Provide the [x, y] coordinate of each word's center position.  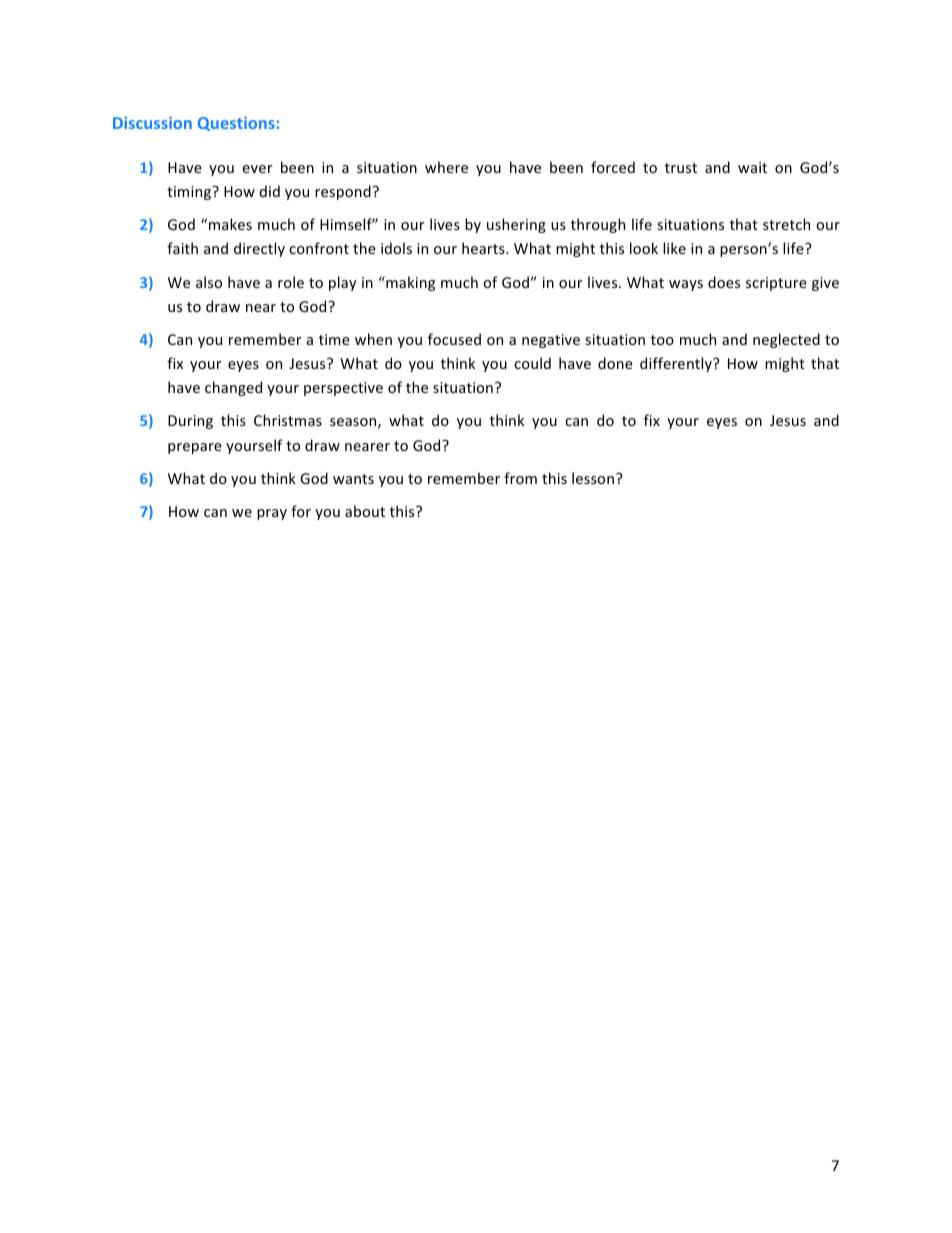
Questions [236, 124]
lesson [593, 478]
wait [752, 167]
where [446, 167]
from [520, 478]
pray [272, 514]
